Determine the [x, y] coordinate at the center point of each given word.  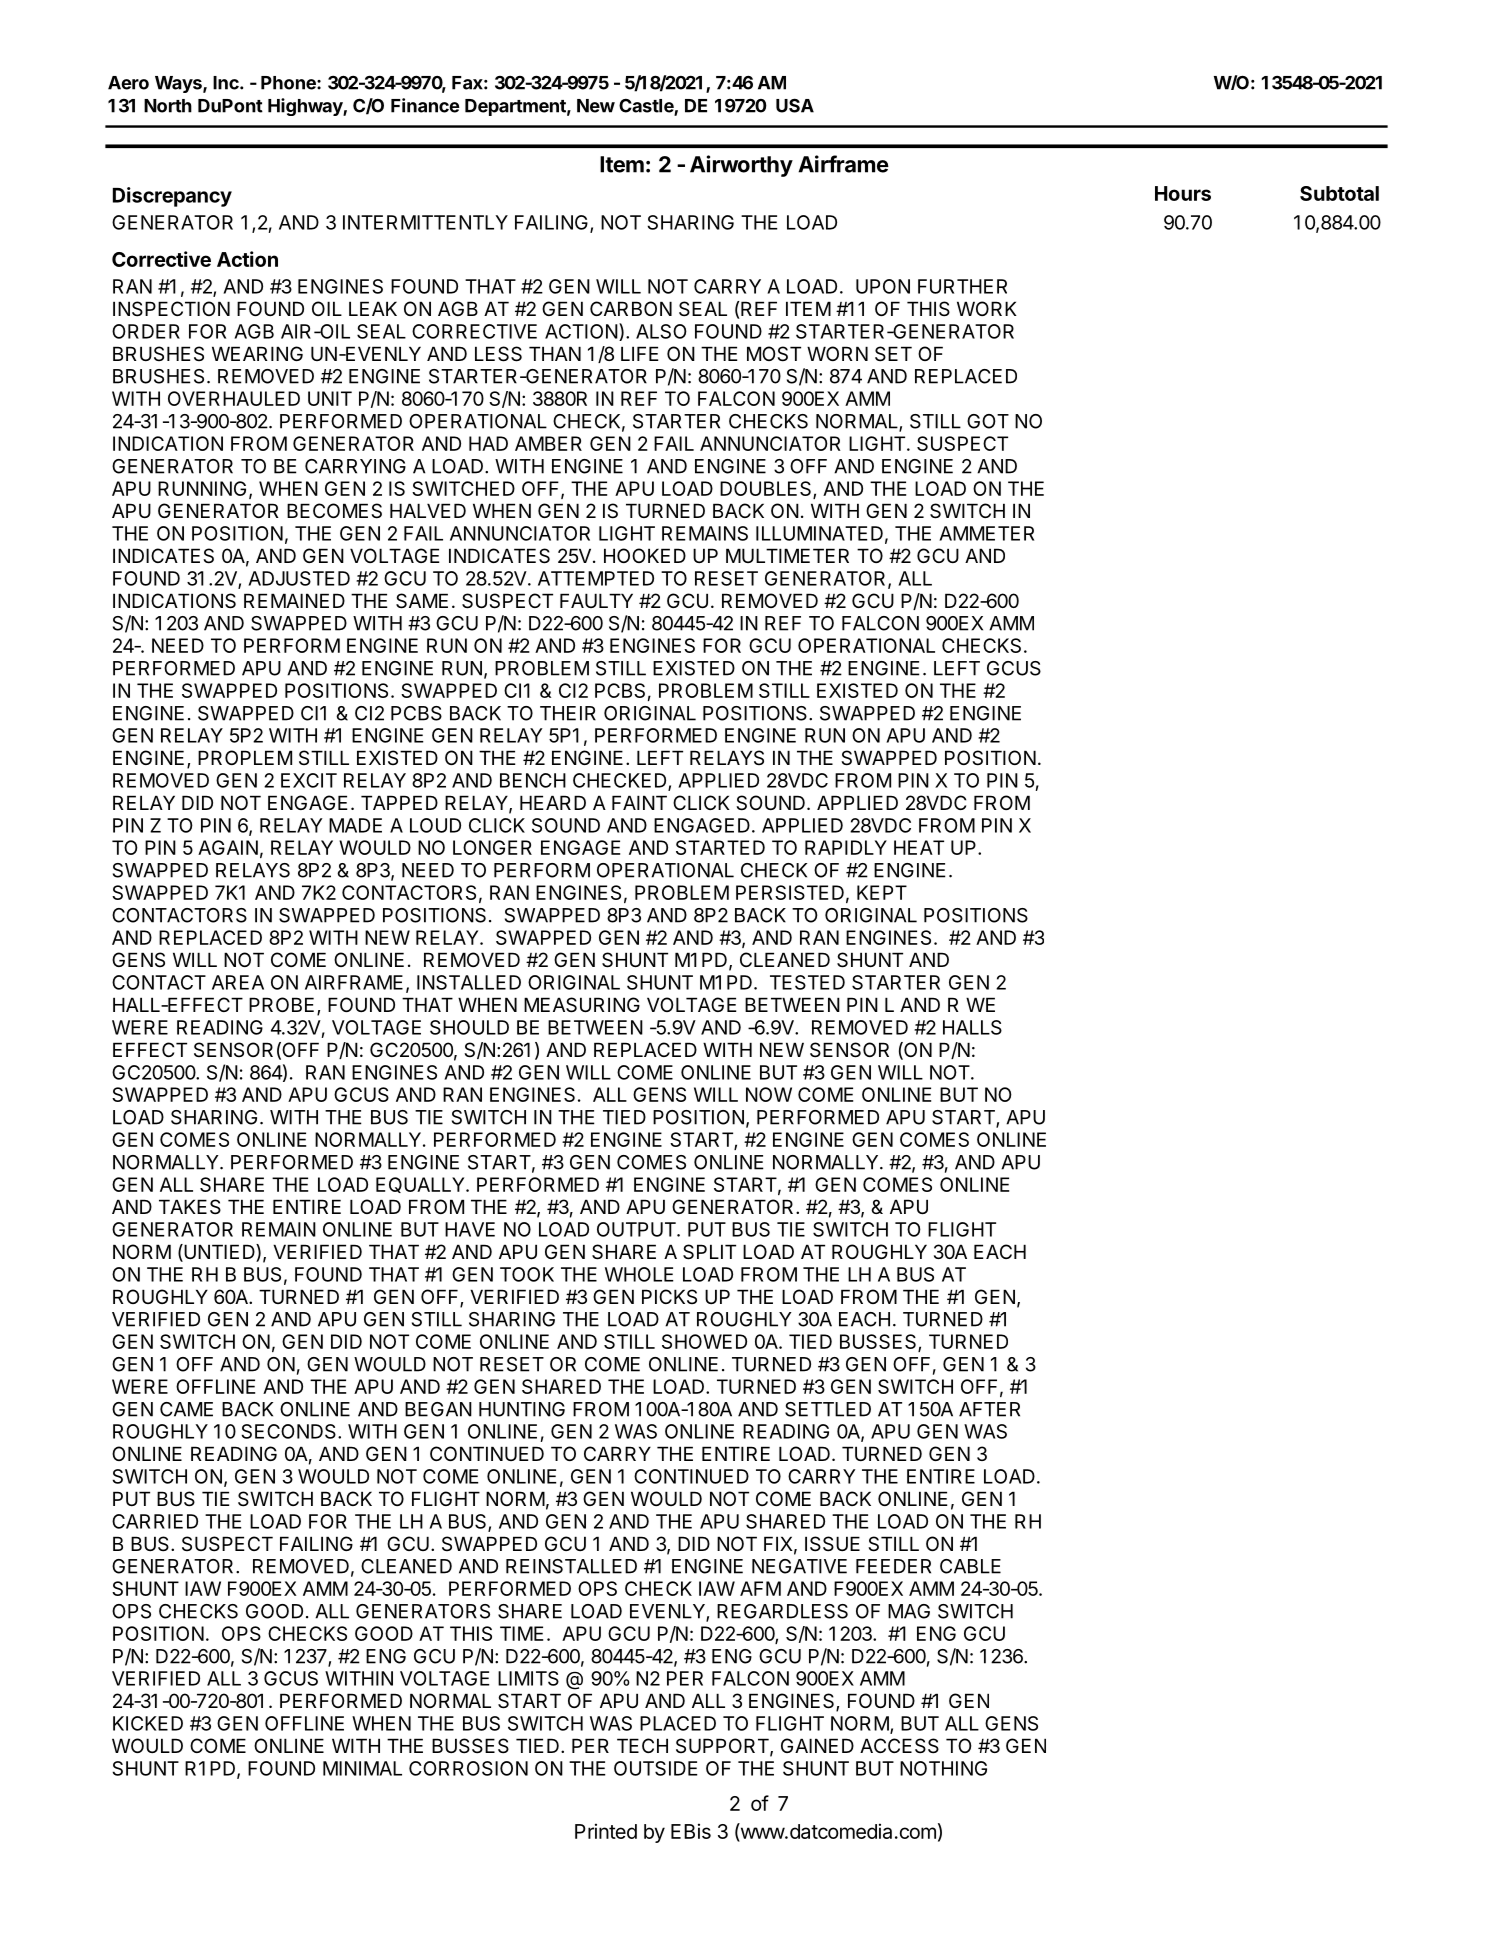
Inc [227, 83]
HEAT [919, 847]
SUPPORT [723, 1747]
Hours [1183, 193]
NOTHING [943, 1768]
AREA [238, 982]
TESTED [807, 982]
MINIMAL [362, 1768]
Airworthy [741, 166]
